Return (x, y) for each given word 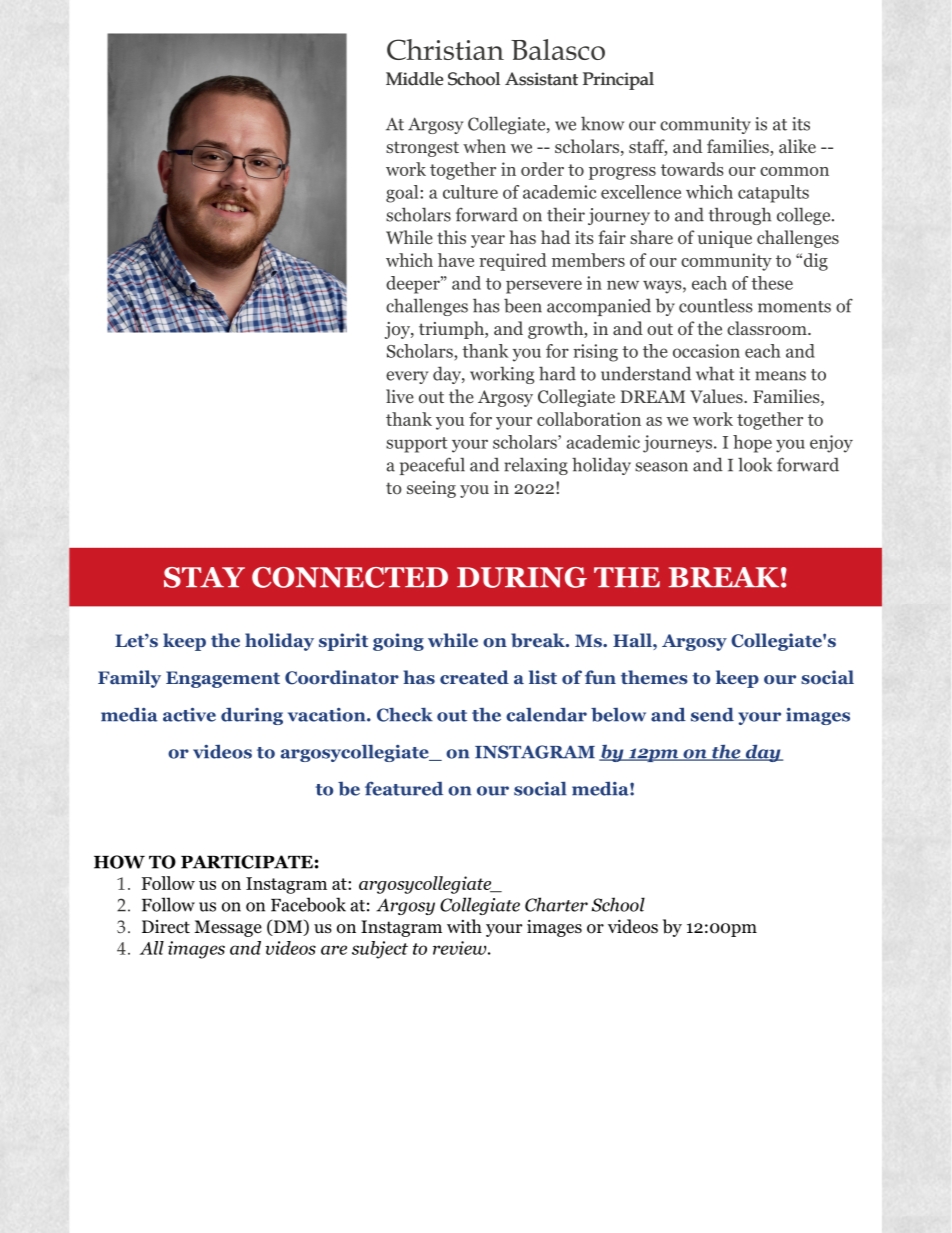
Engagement (223, 679)
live (400, 396)
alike (797, 146)
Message (228, 928)
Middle (415, 79)
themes (654, 677)
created (474, 677)
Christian (445, 49)
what (715, 373)
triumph (452, 330)
